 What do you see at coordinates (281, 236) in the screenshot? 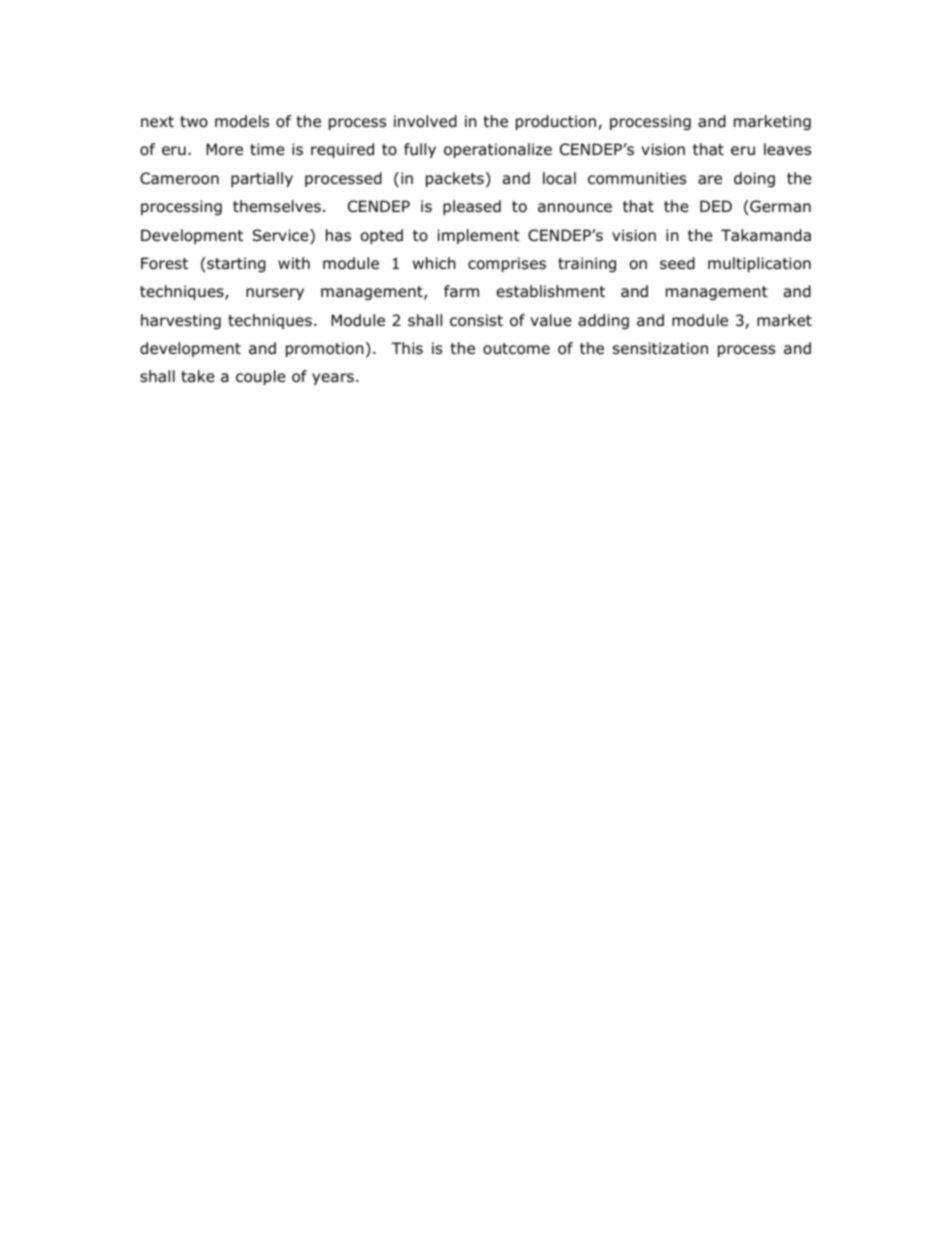
I see `Service` at bounding box center [281, 236].
